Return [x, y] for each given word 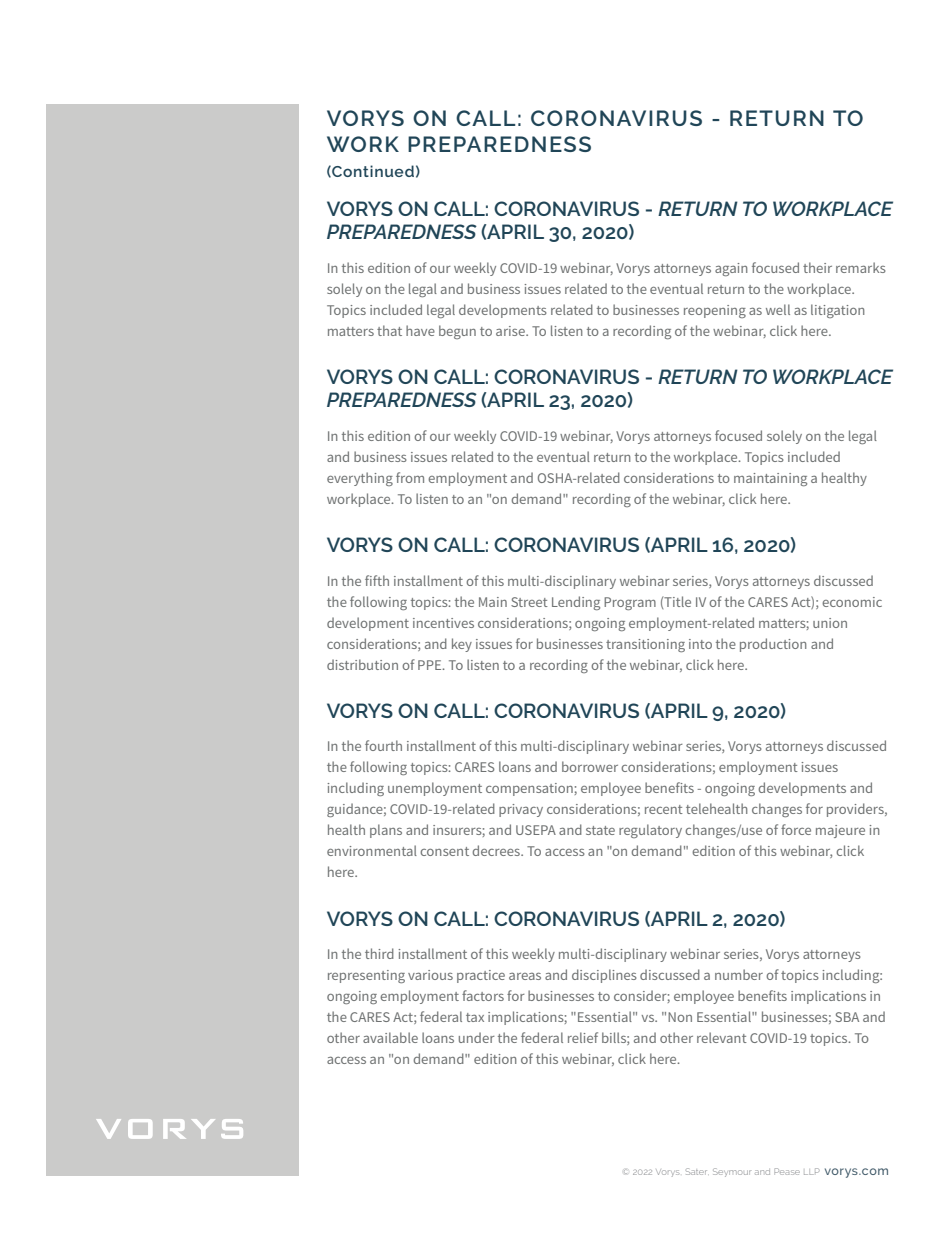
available [390, 1037]
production [773, 645]
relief [583, 1037]
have [420, 330]
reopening [715, 311]
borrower [590, 766]
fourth [383, 745]
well [778, 309]
